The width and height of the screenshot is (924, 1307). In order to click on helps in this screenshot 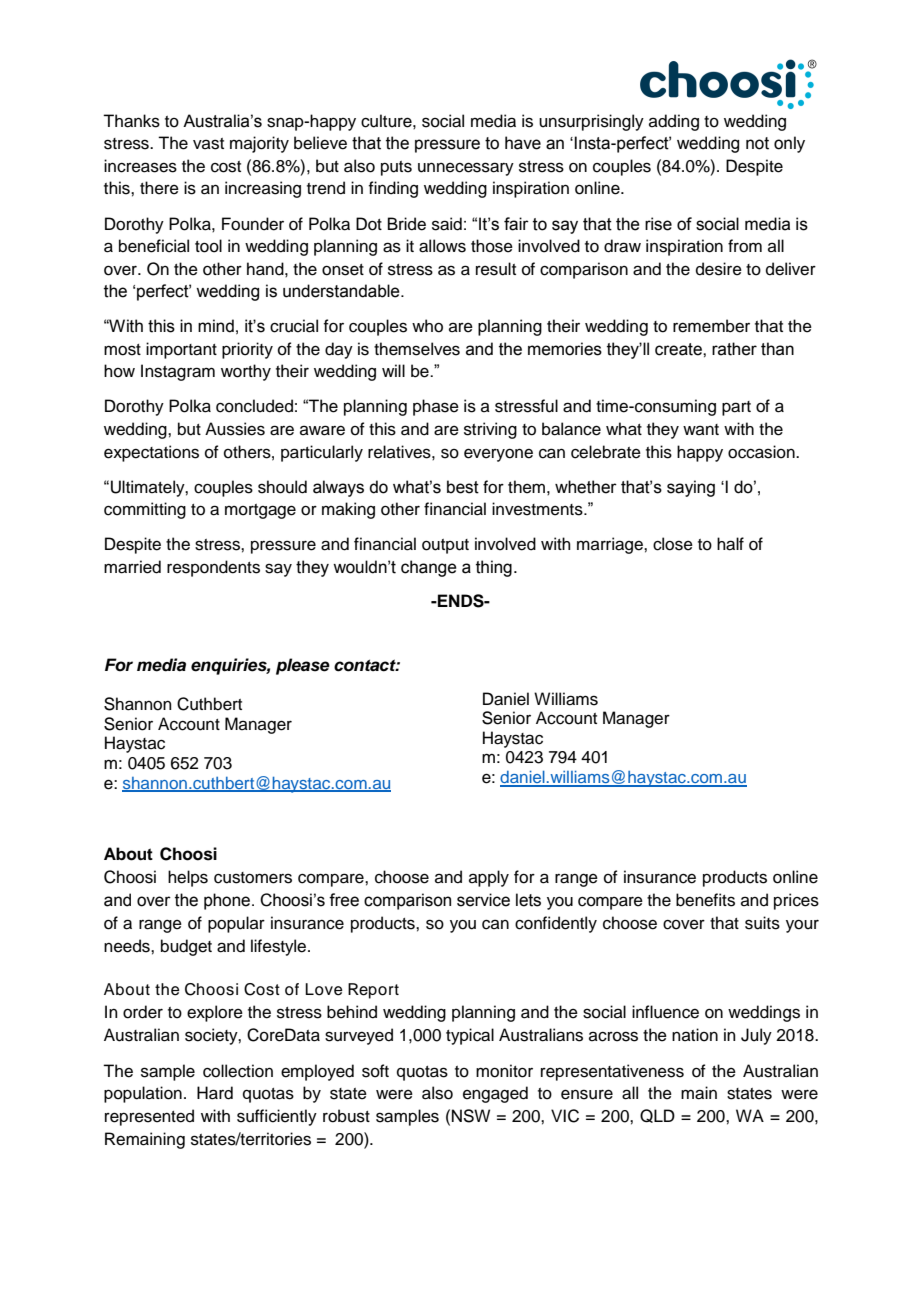, I will do `click(188, 878)`.
